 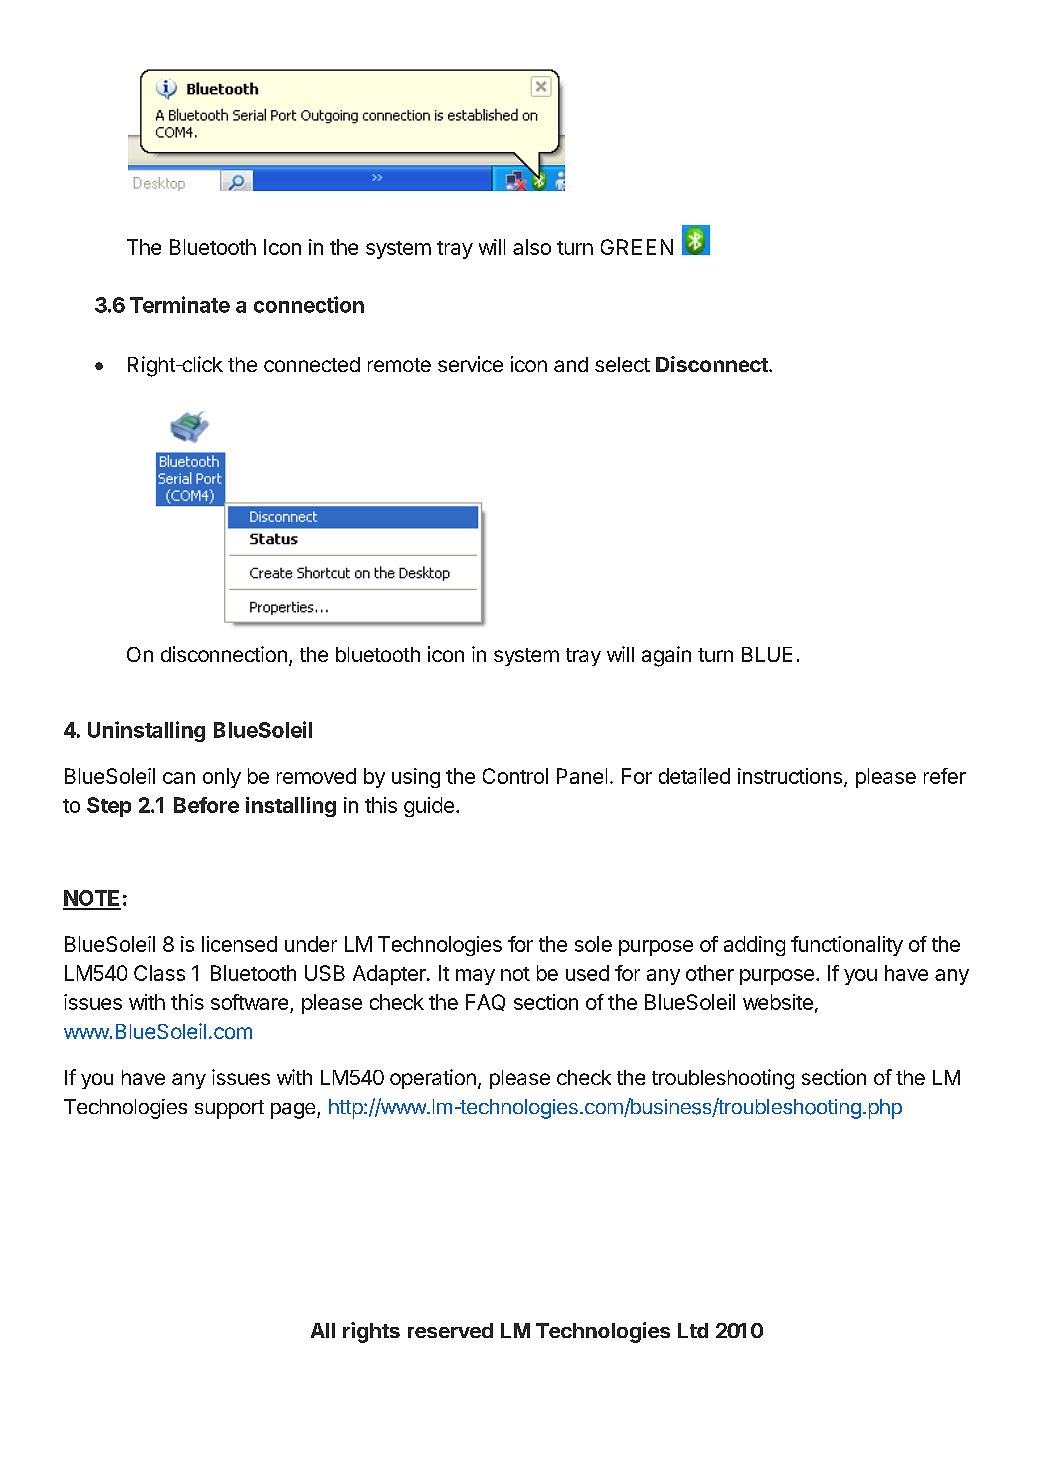 What do you see at coordinates (622, 364) in the screenshot?
I see `select` at bounding box center [622, 364].
